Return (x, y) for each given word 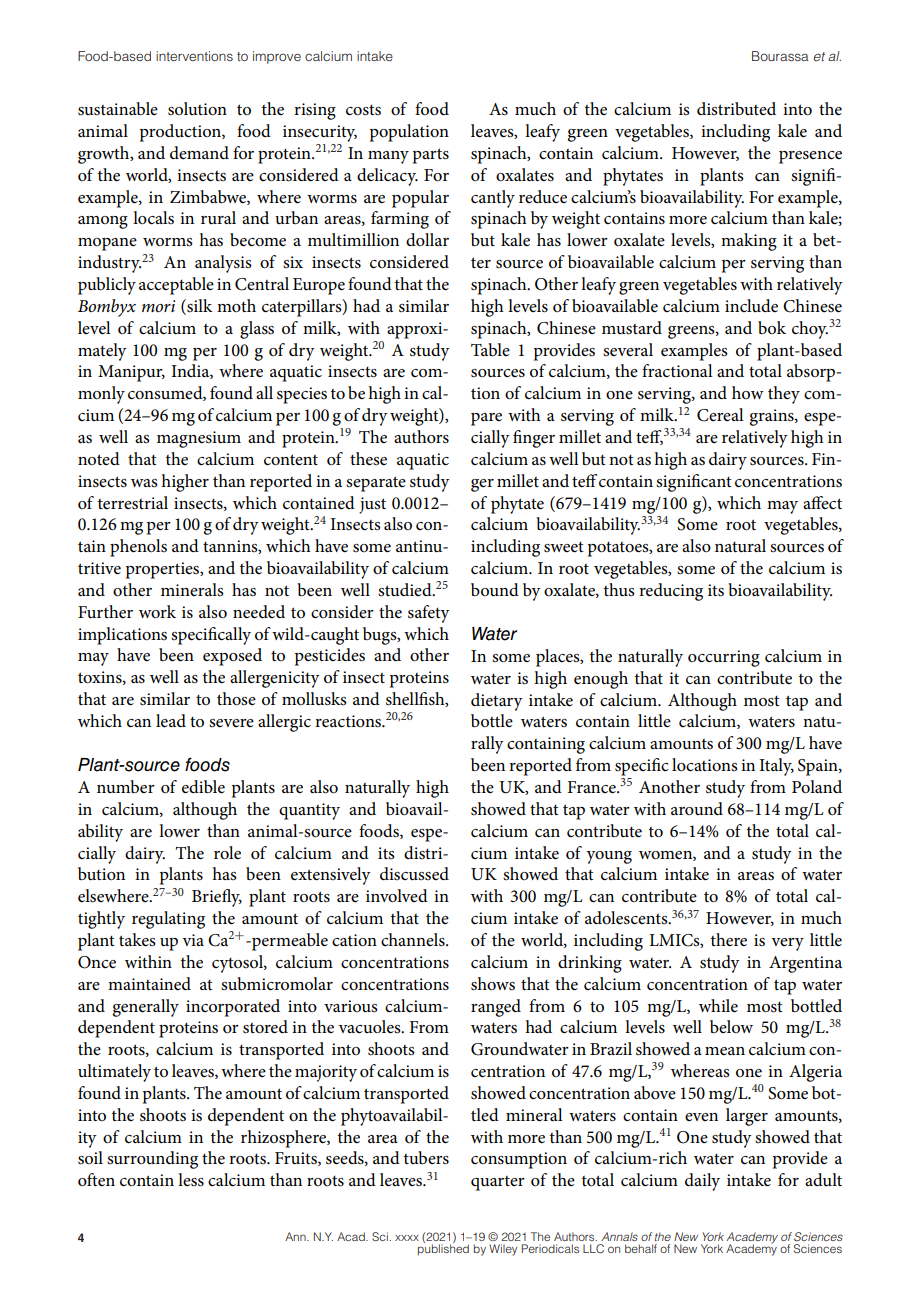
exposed (232, 657)
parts (431, 156)
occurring (724, 658)
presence (810, 157)
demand (199, 152)
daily (702, 1182)
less (191, 1180)
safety (429, 614)
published (443, 1249)
